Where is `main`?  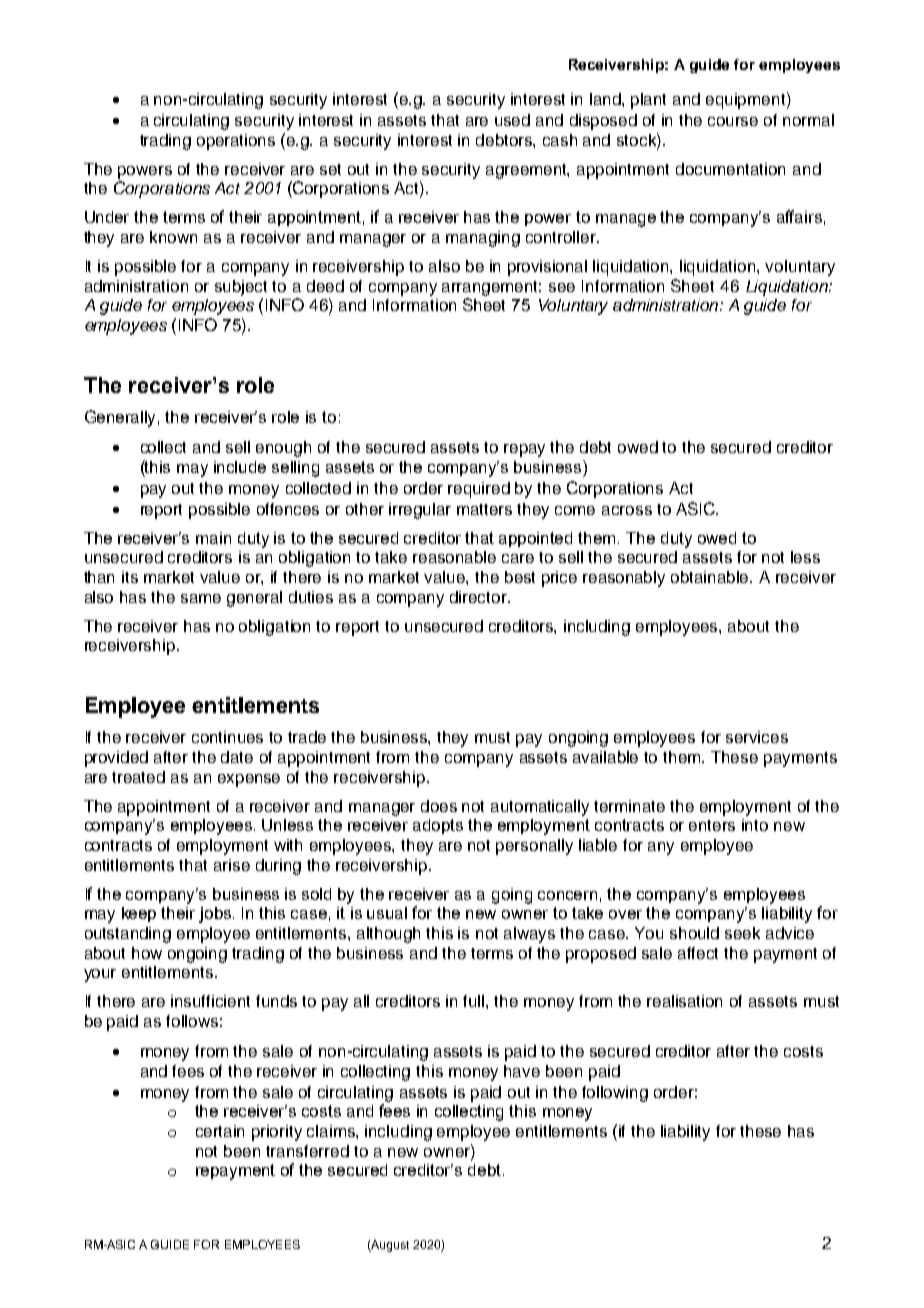 main is located at coordinates (213, 538).
